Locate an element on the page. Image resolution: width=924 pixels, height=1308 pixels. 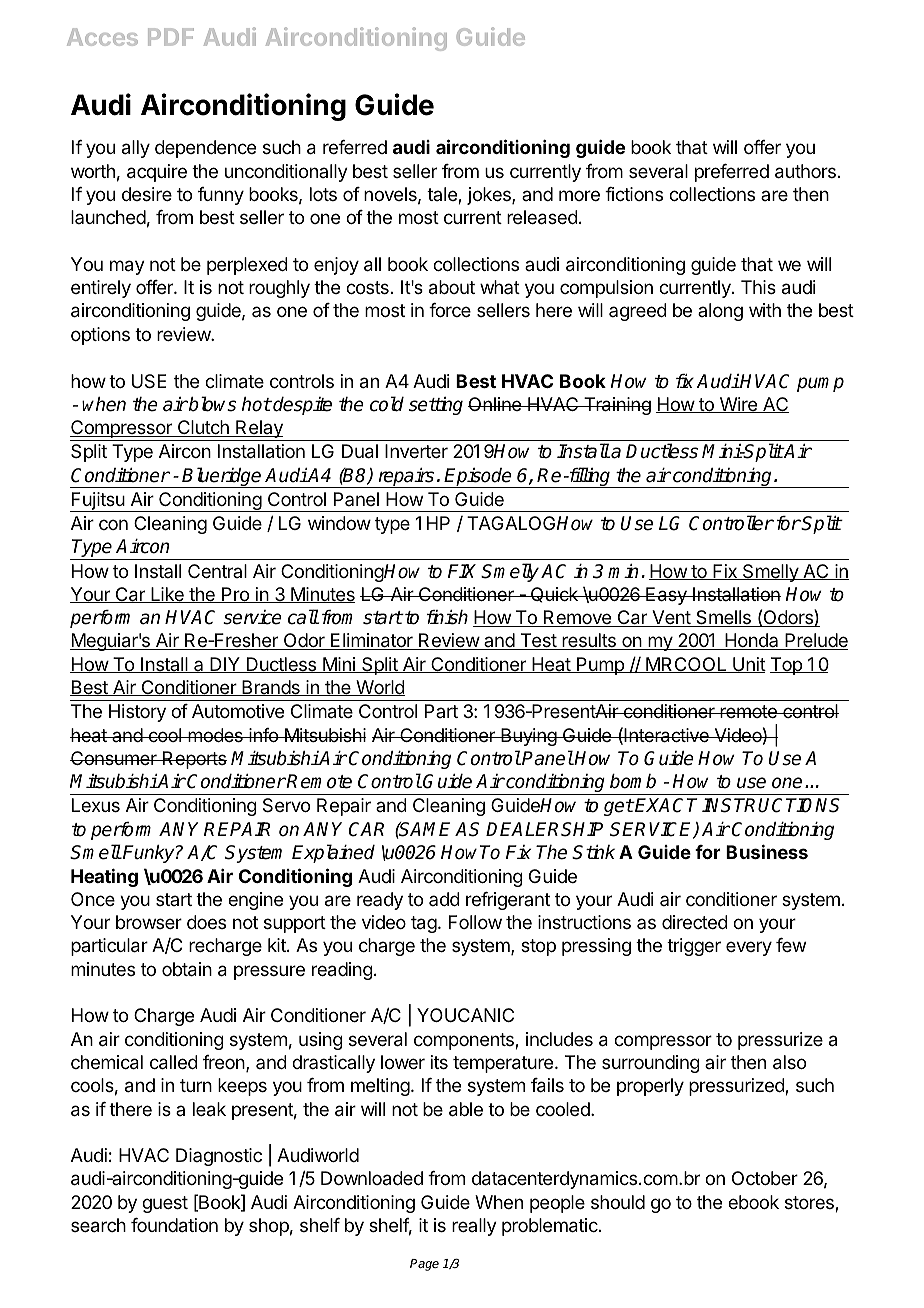
Page is located at coordinates (424, 1265).
